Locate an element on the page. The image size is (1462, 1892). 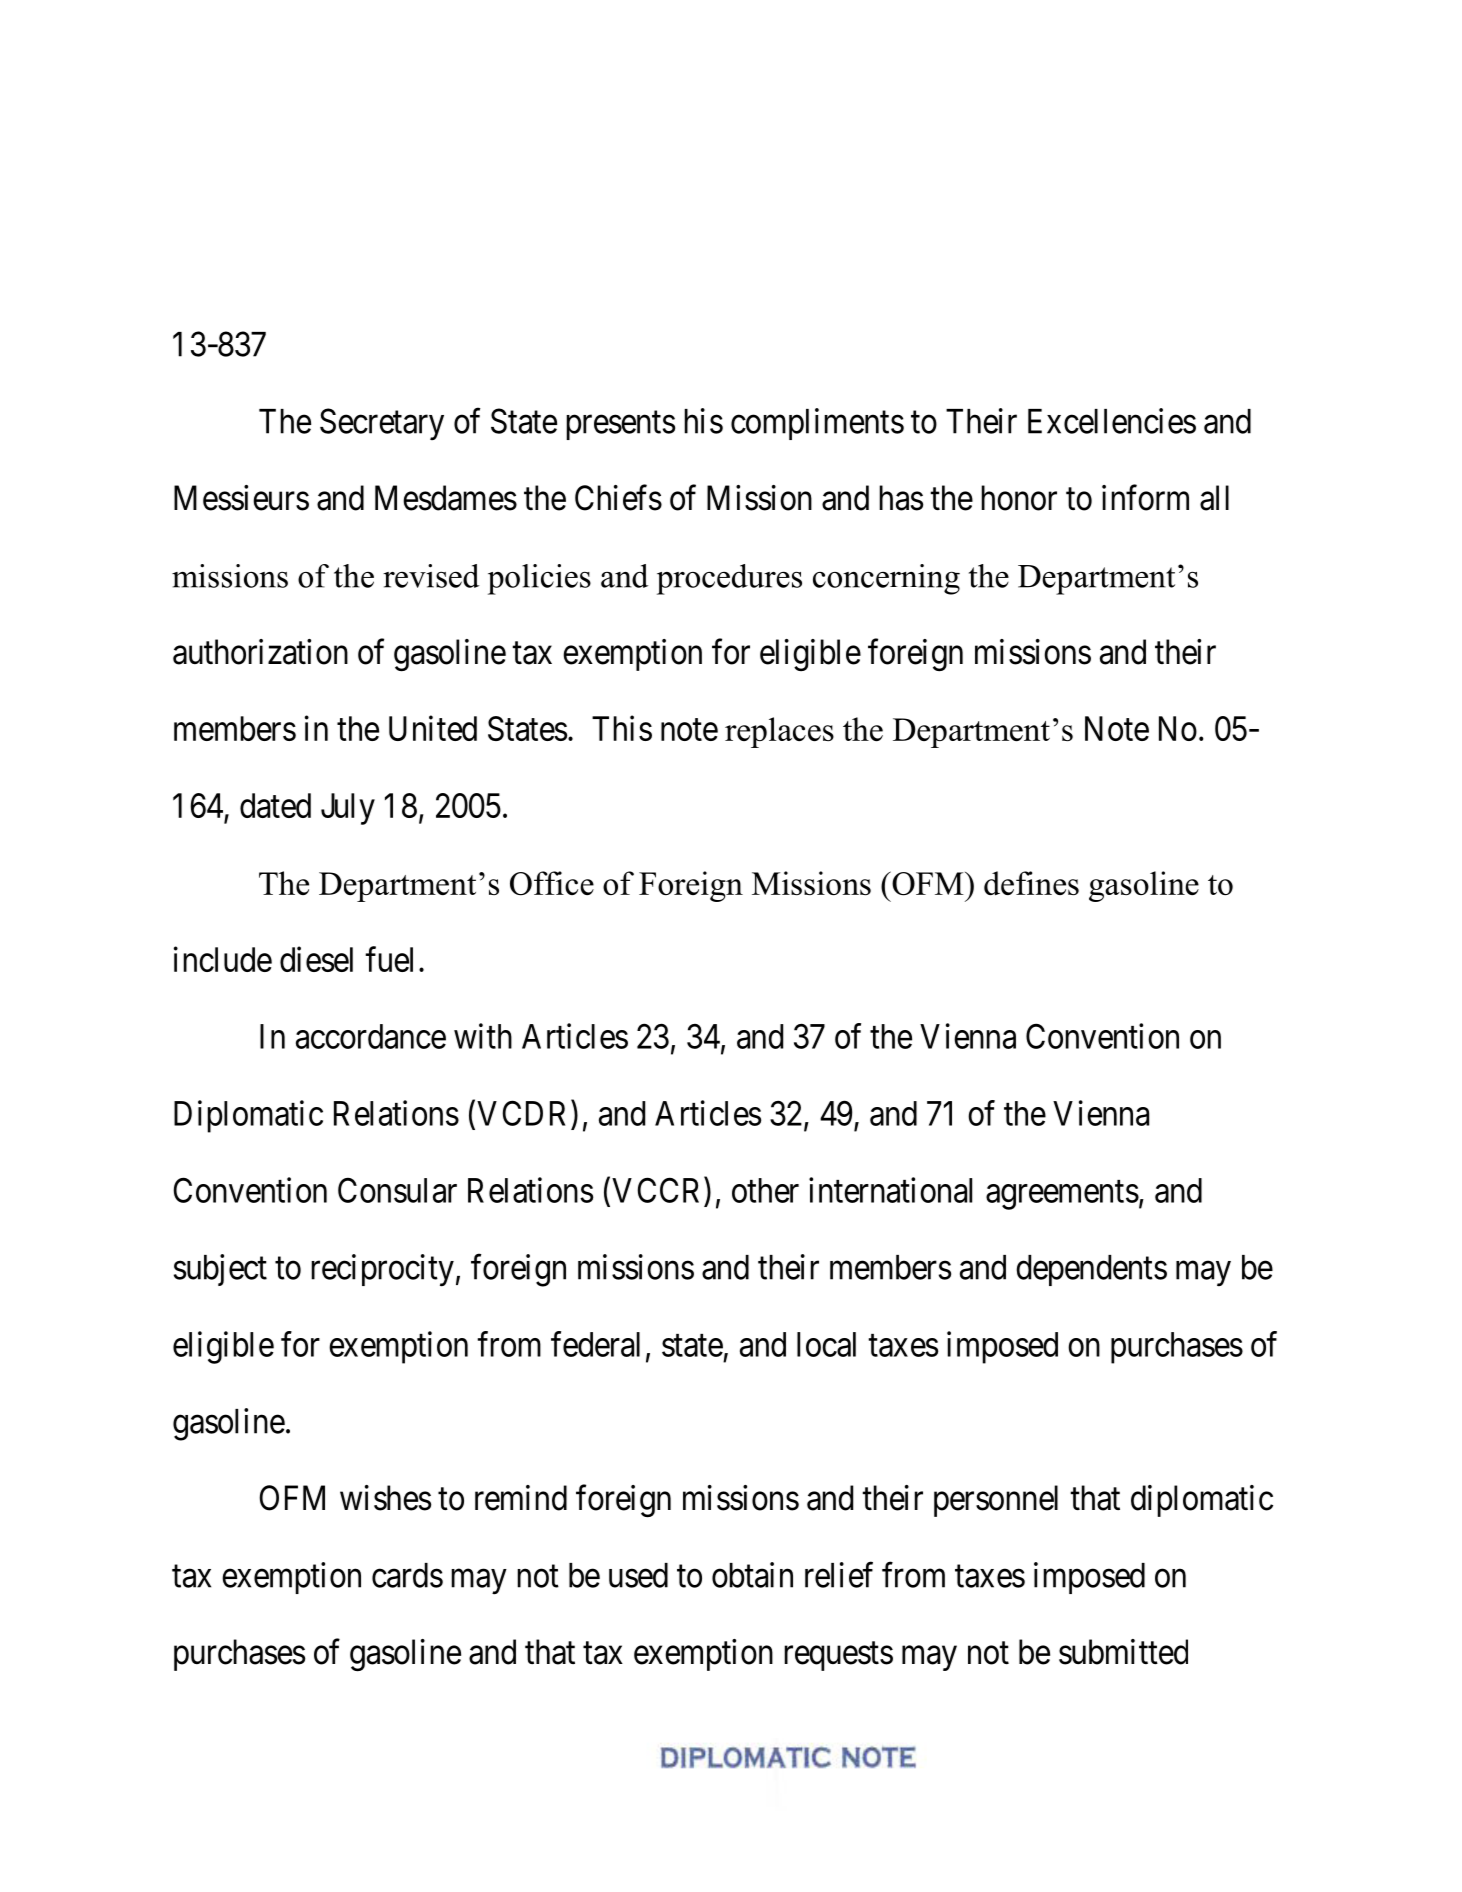
defines is located at coordinates (1031, 883).
